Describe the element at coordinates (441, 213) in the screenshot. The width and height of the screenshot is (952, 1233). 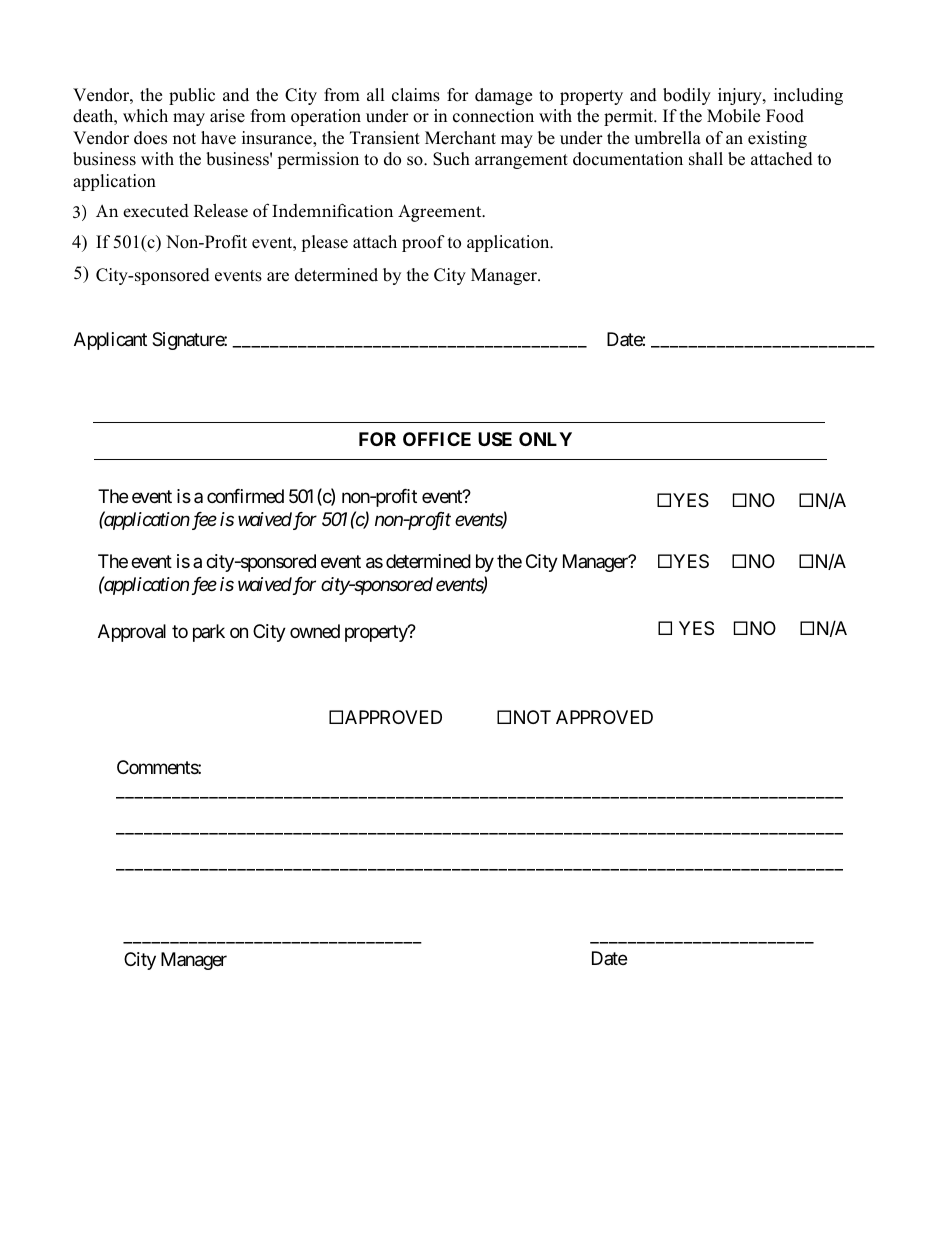
I see `Agreement` at that location.
